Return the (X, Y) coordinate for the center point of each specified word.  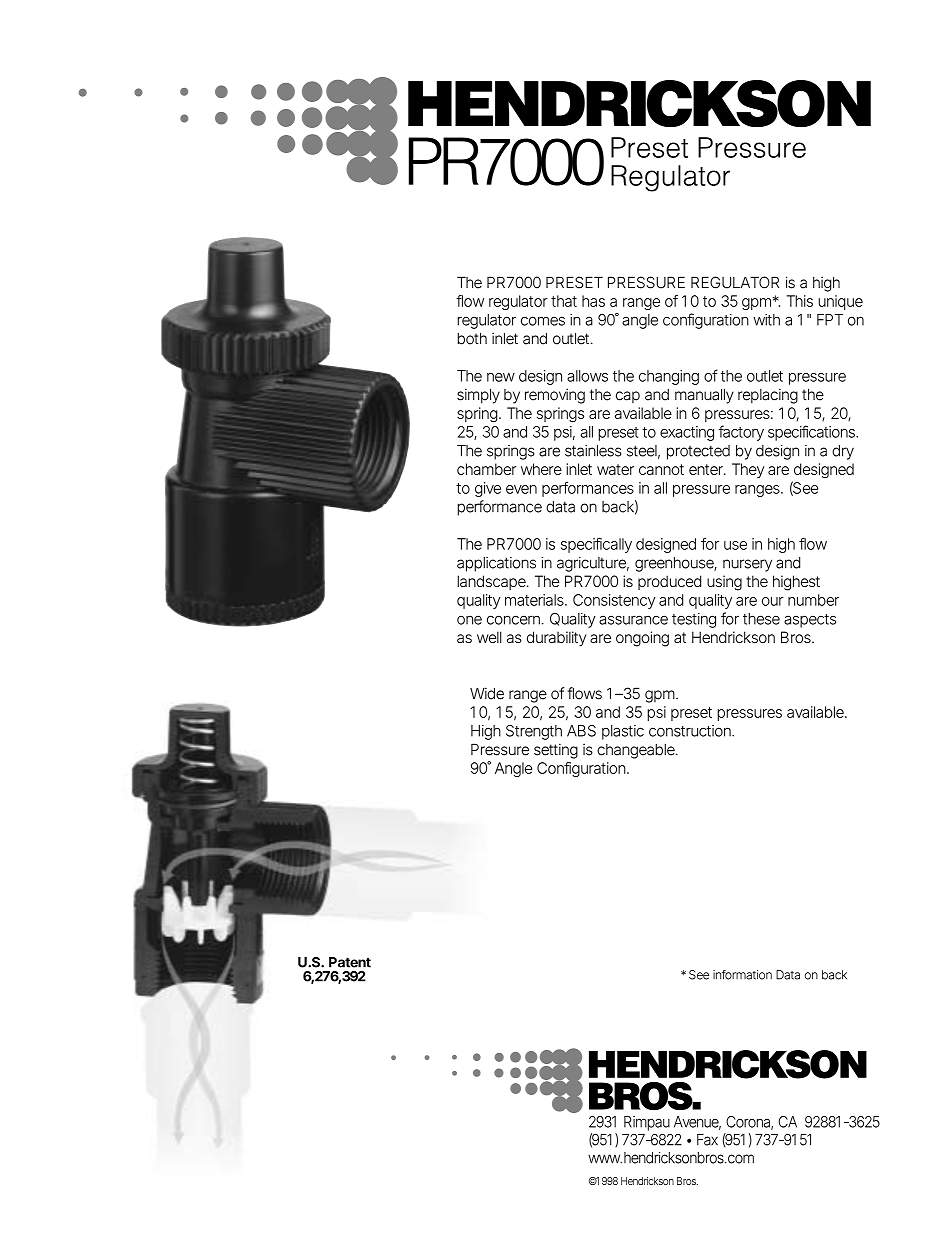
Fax (707, 1140)
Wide (487, 693)
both (472, 338)
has (593, 301)
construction (691, 731)
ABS (581, 731)
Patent (350, 962)
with (766, 320)
